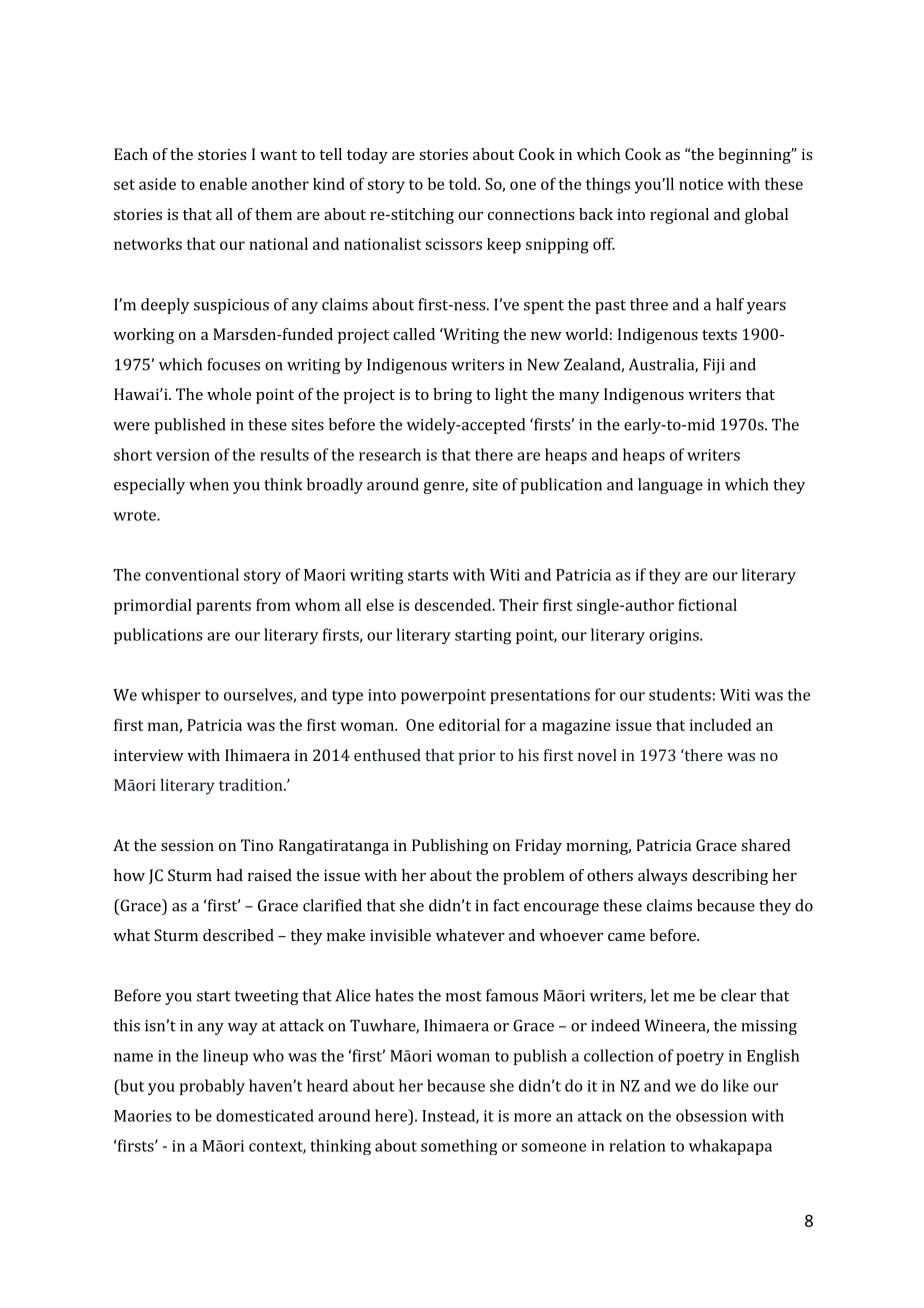 This image has width=924, height=1308. I want to click on parents, so click(223, 607).
